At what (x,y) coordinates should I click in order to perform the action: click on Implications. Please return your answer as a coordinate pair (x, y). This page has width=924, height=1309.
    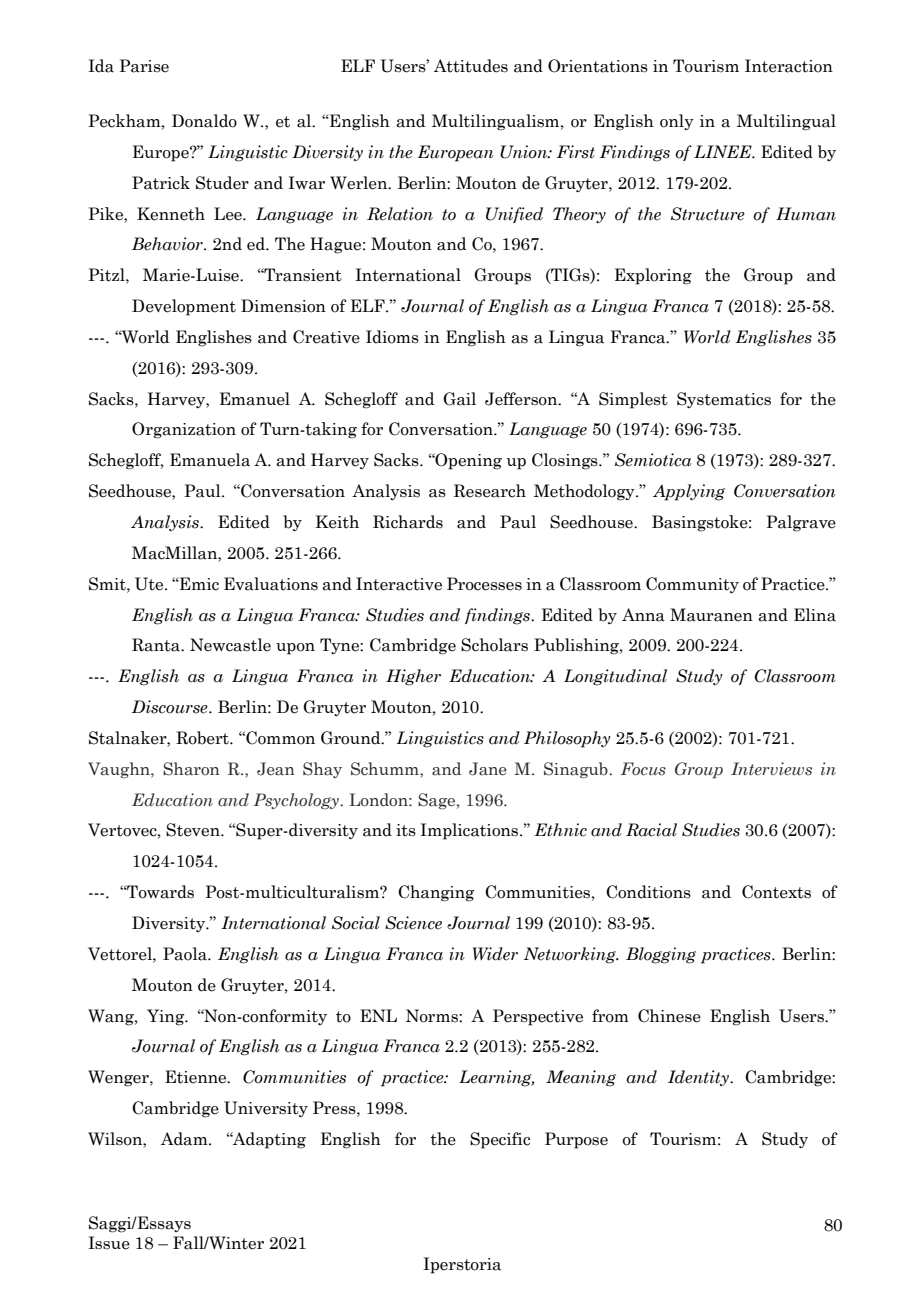
    Looking at the image, I should click on (470, 831).
